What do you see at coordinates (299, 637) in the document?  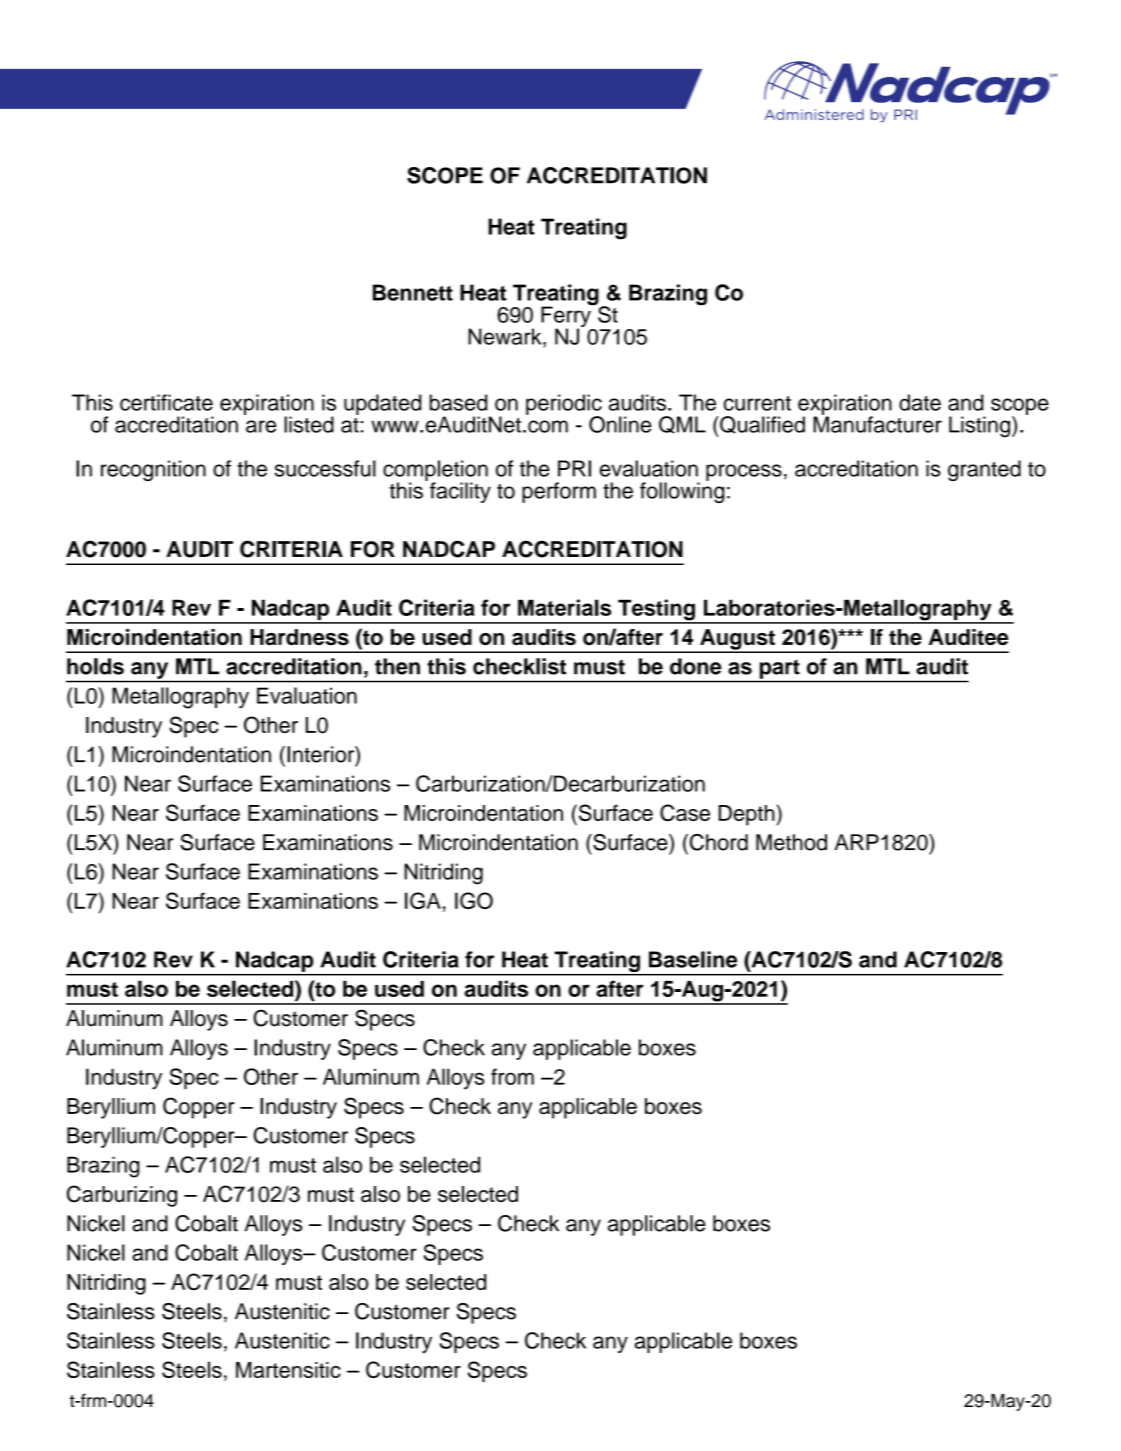 I see `Hardness` at bounding box center [299, 637].
